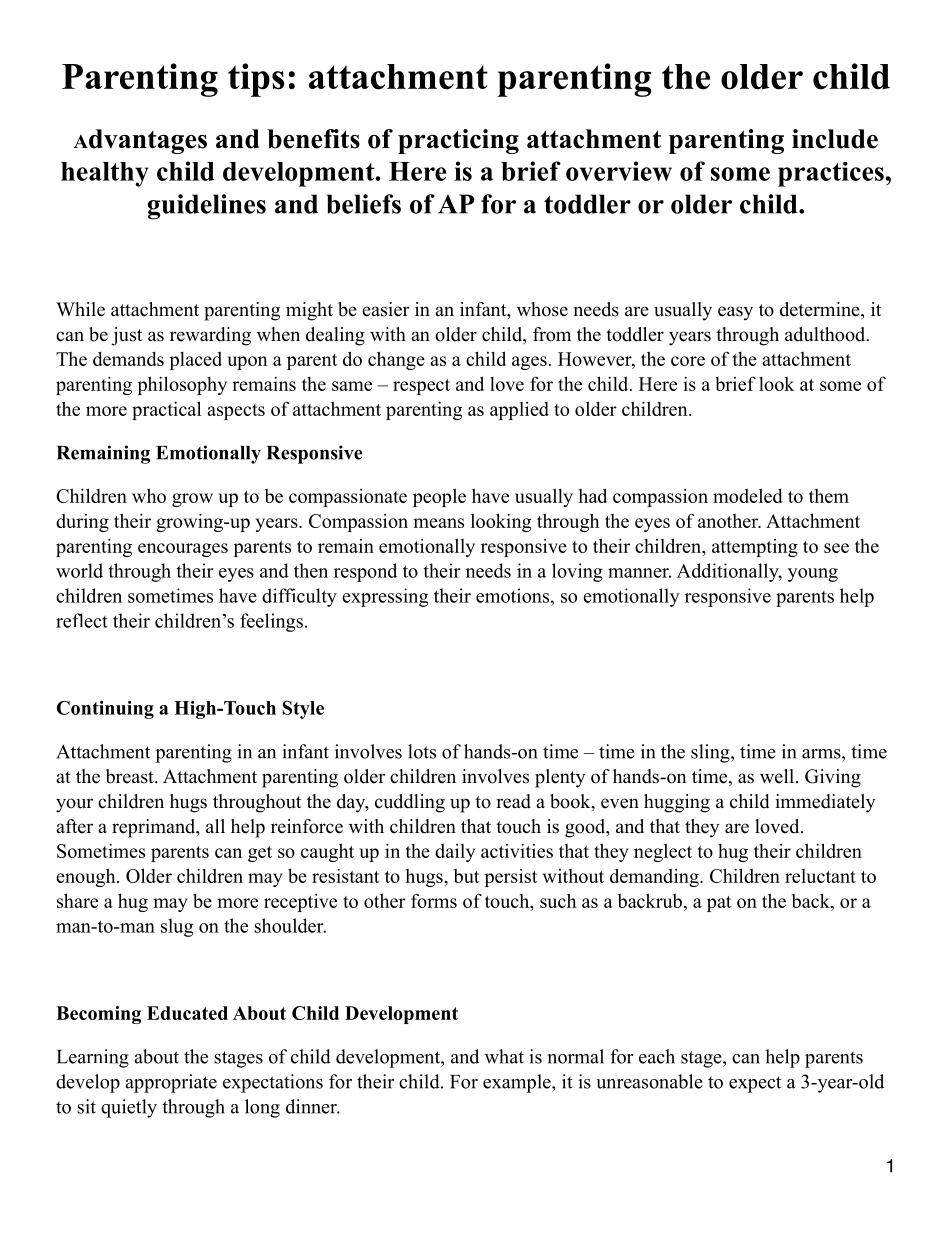 This document has width=952, height=1233. I want to click on breast, so click(131, 776).
